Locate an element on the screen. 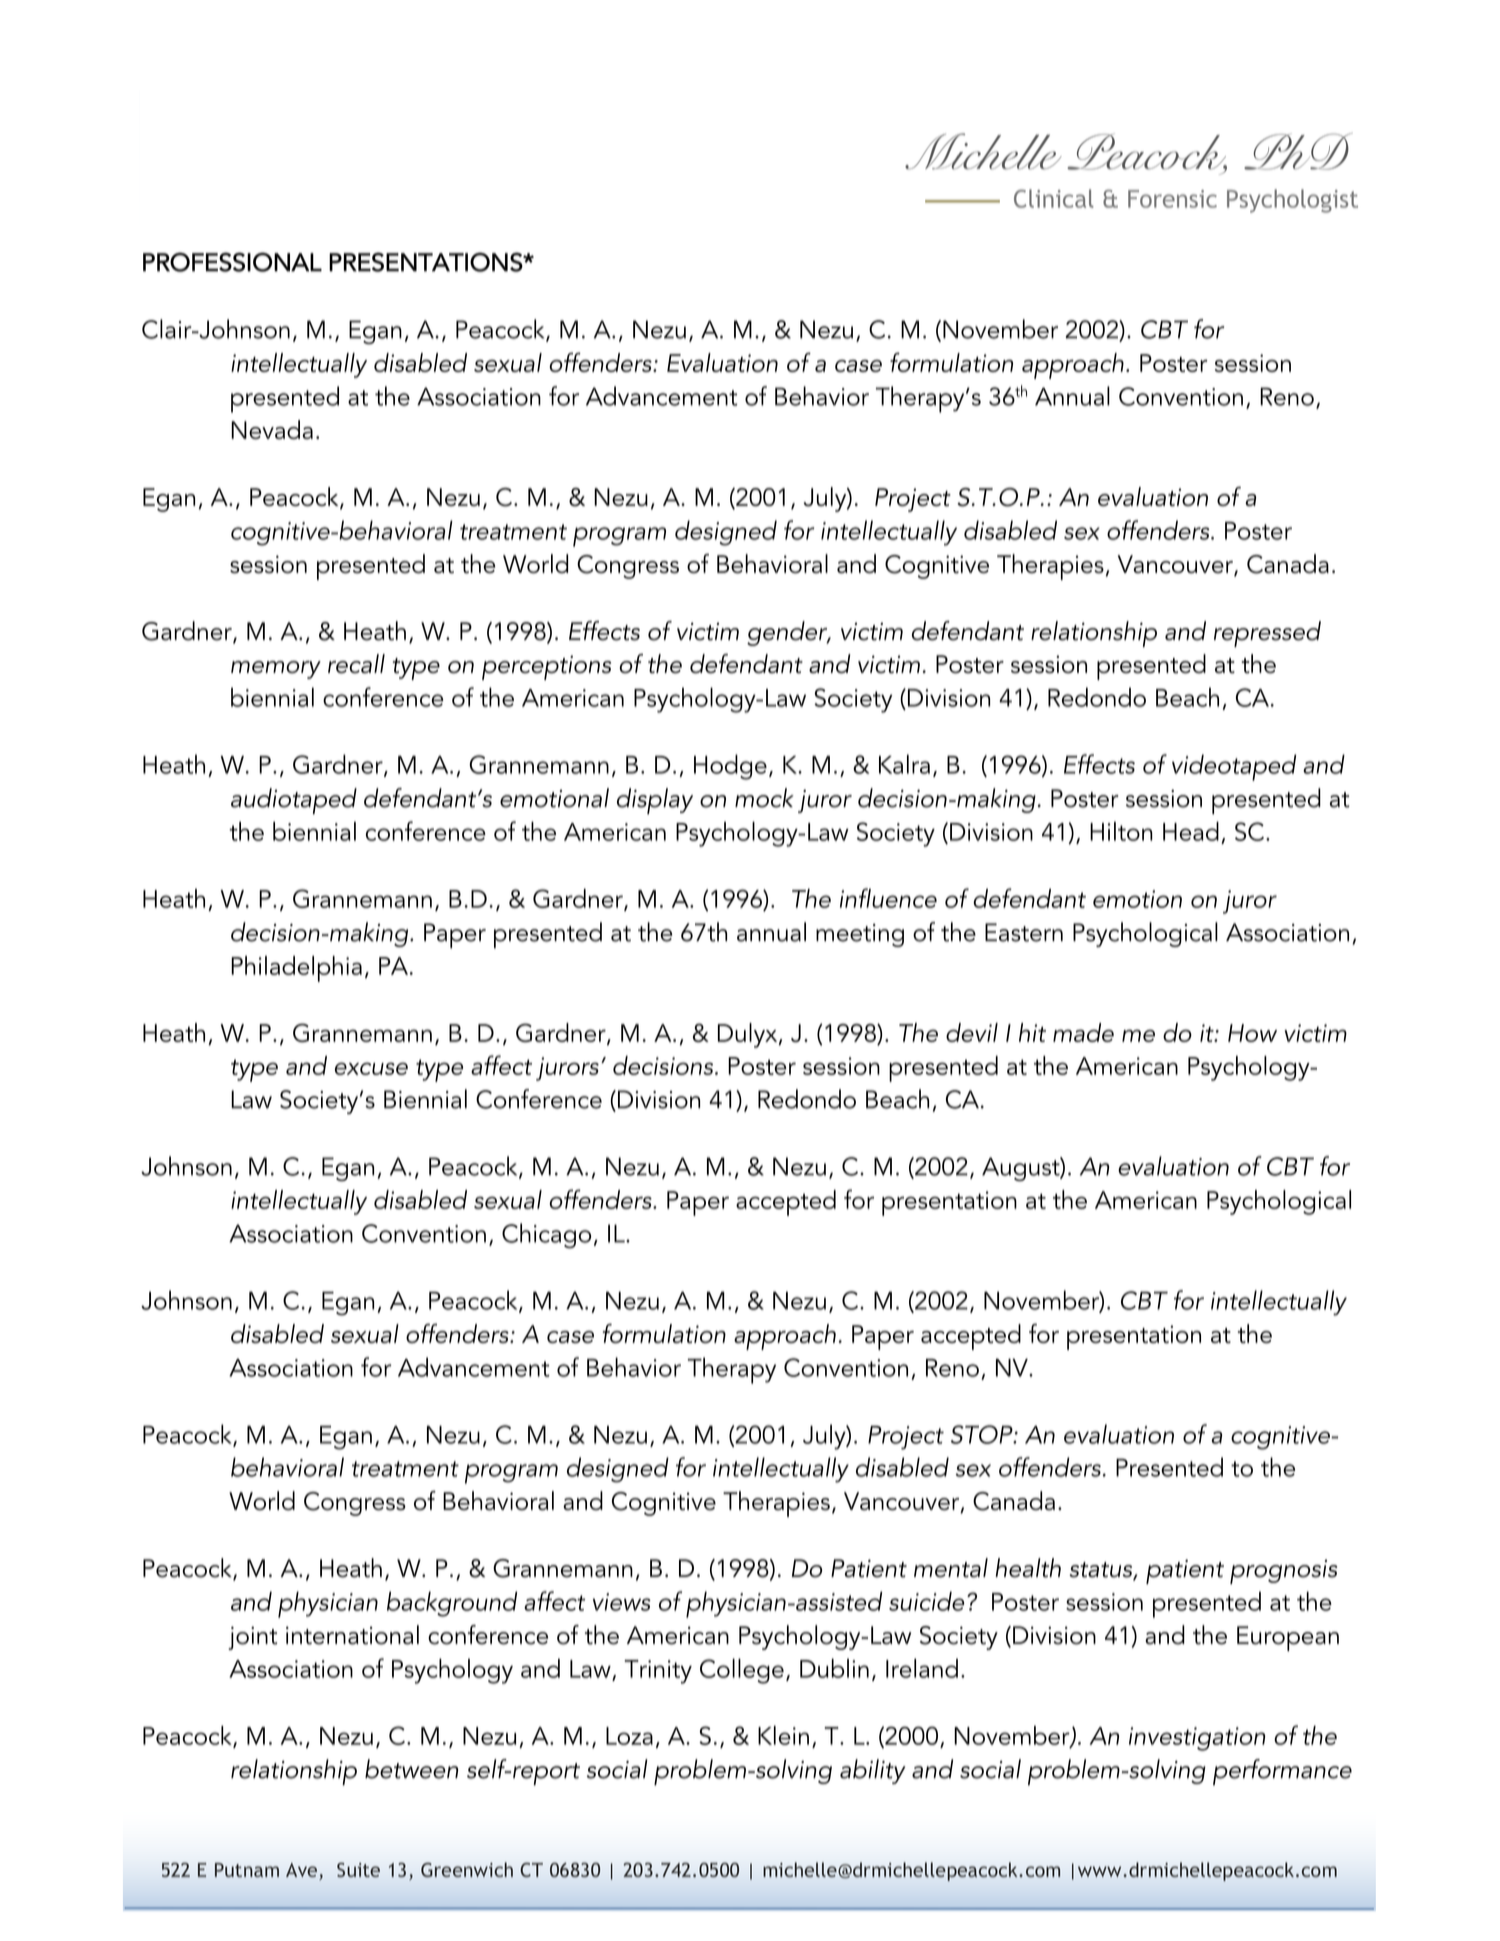  Suite is located at coordinates (358, 1870).
